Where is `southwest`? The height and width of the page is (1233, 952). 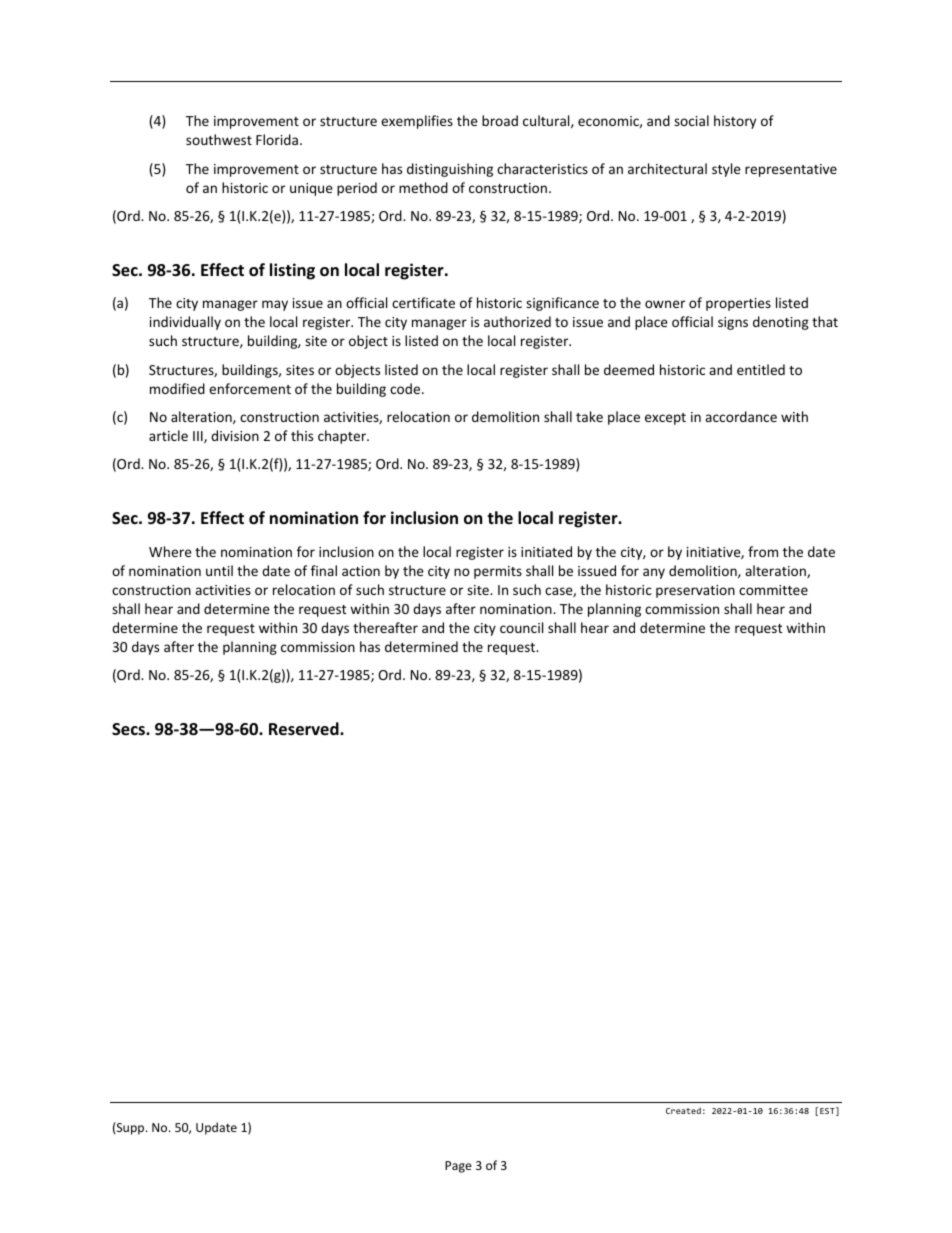 southwest is located at coordinates (219, 139).
